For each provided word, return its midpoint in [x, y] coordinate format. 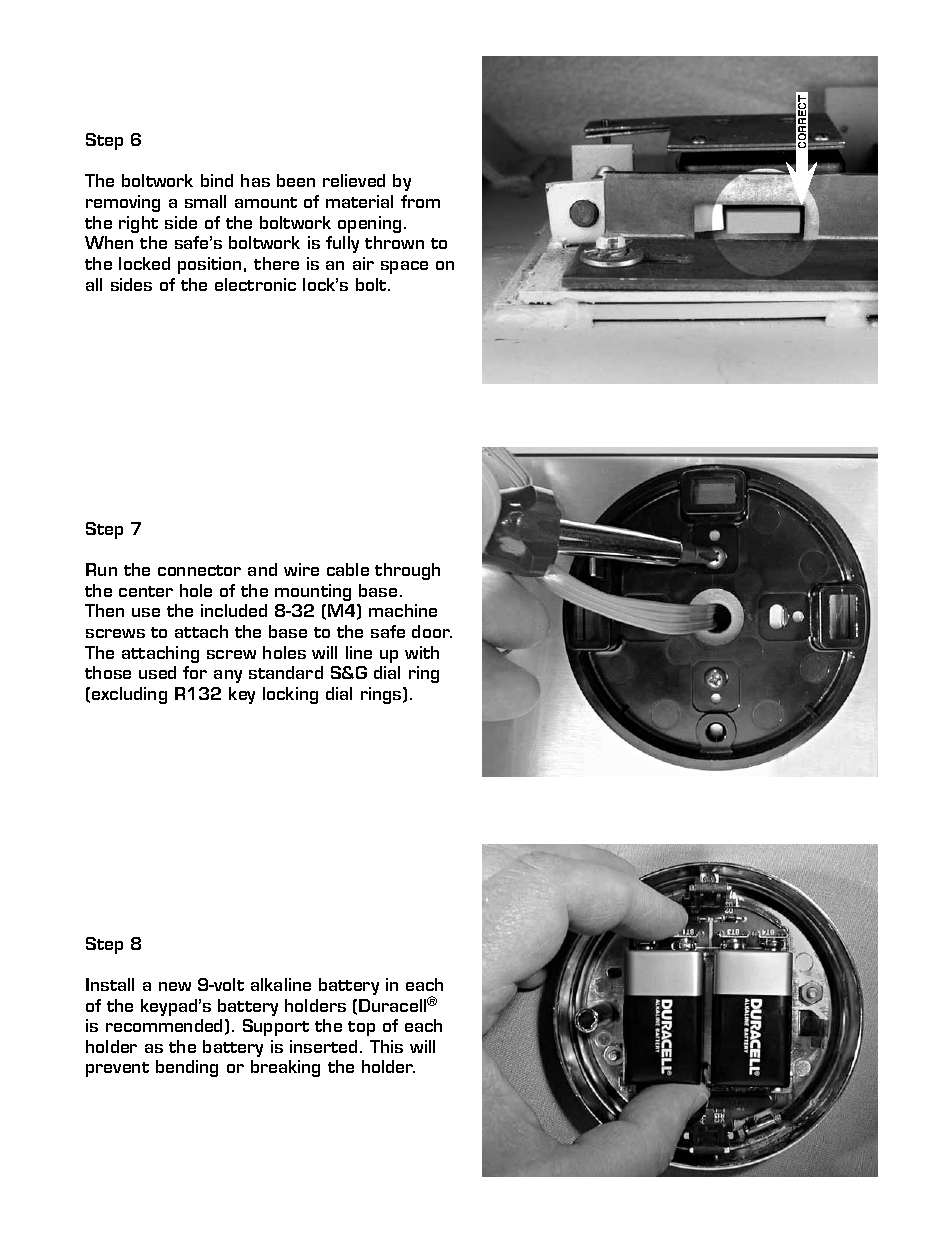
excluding [129, 695]
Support [276, 1027]
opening [369, 224]
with [422, 652]
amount [266, 202]
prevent [117, 1069]
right [138, 224]
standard [286, 672]
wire [301, 569]
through [407, 571]
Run [101, 569]
